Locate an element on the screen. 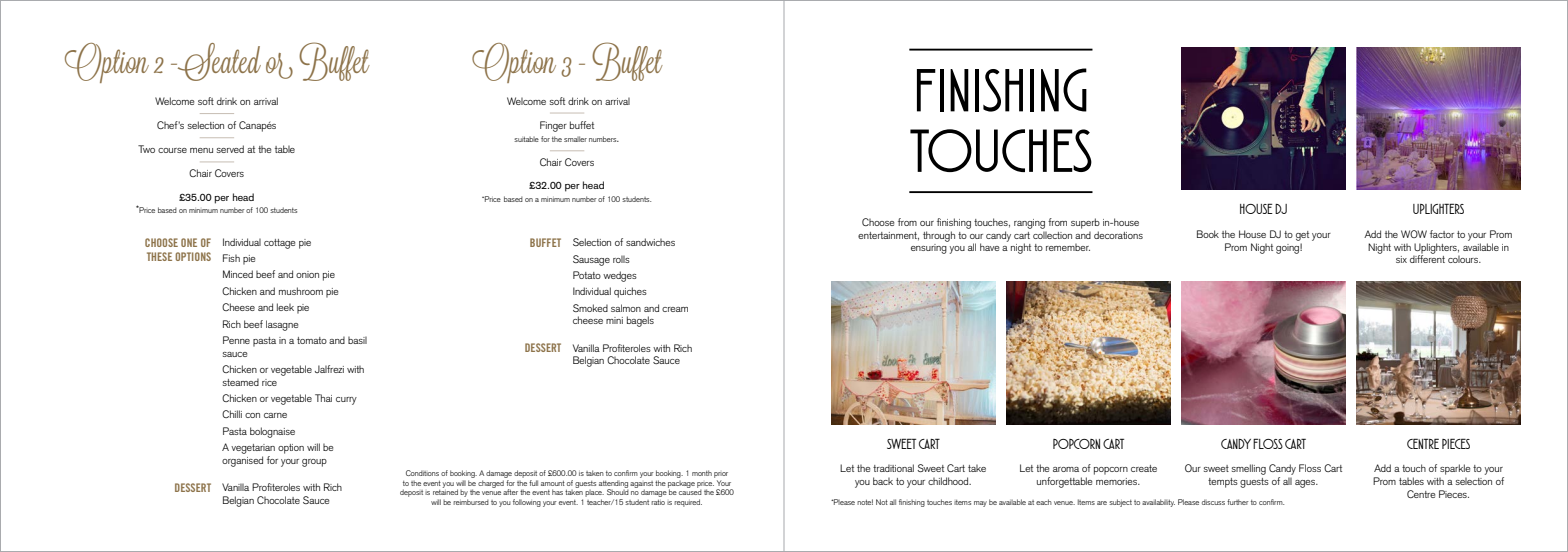 Image resolution: width=1568 pixels, height=552 pixels. note is located at coordinates (865, 502).
